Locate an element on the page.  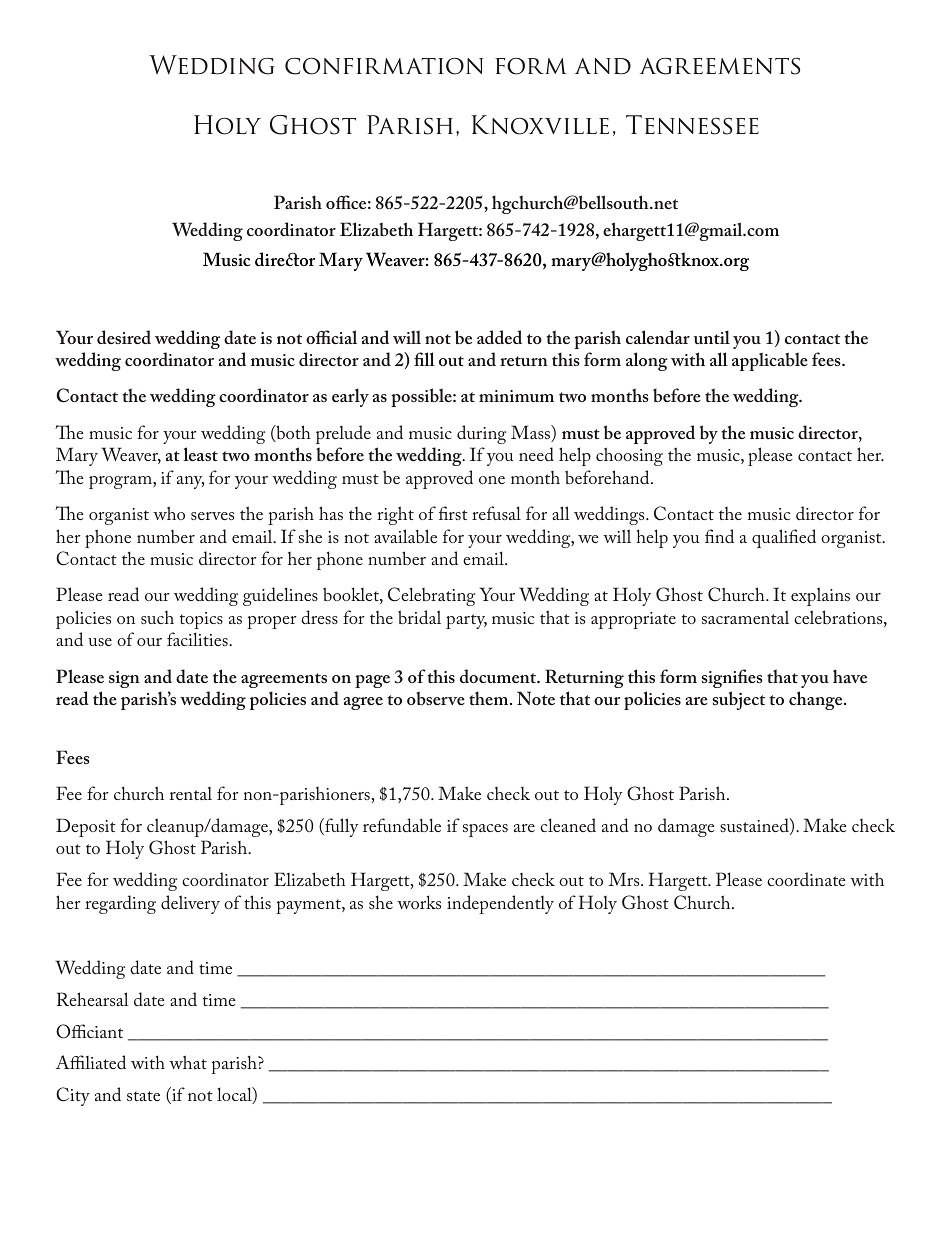
applicable is located at coordinates (770, 361).
